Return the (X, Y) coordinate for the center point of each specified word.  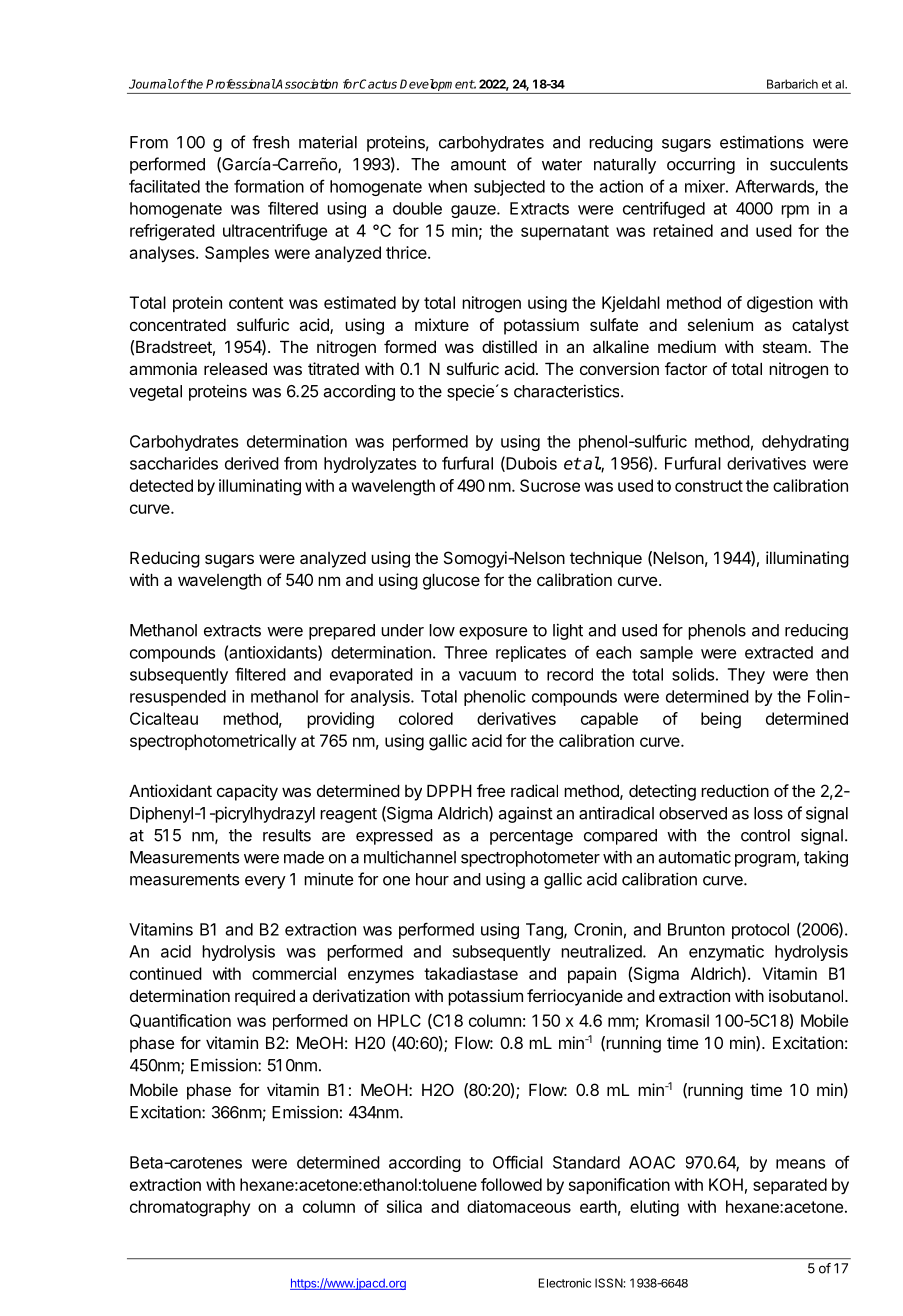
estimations (762, 142)
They (746, 676)
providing (340, 720)
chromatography (190, 1208)
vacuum (487, 676)
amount (478, 165)
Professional (241, 84)
